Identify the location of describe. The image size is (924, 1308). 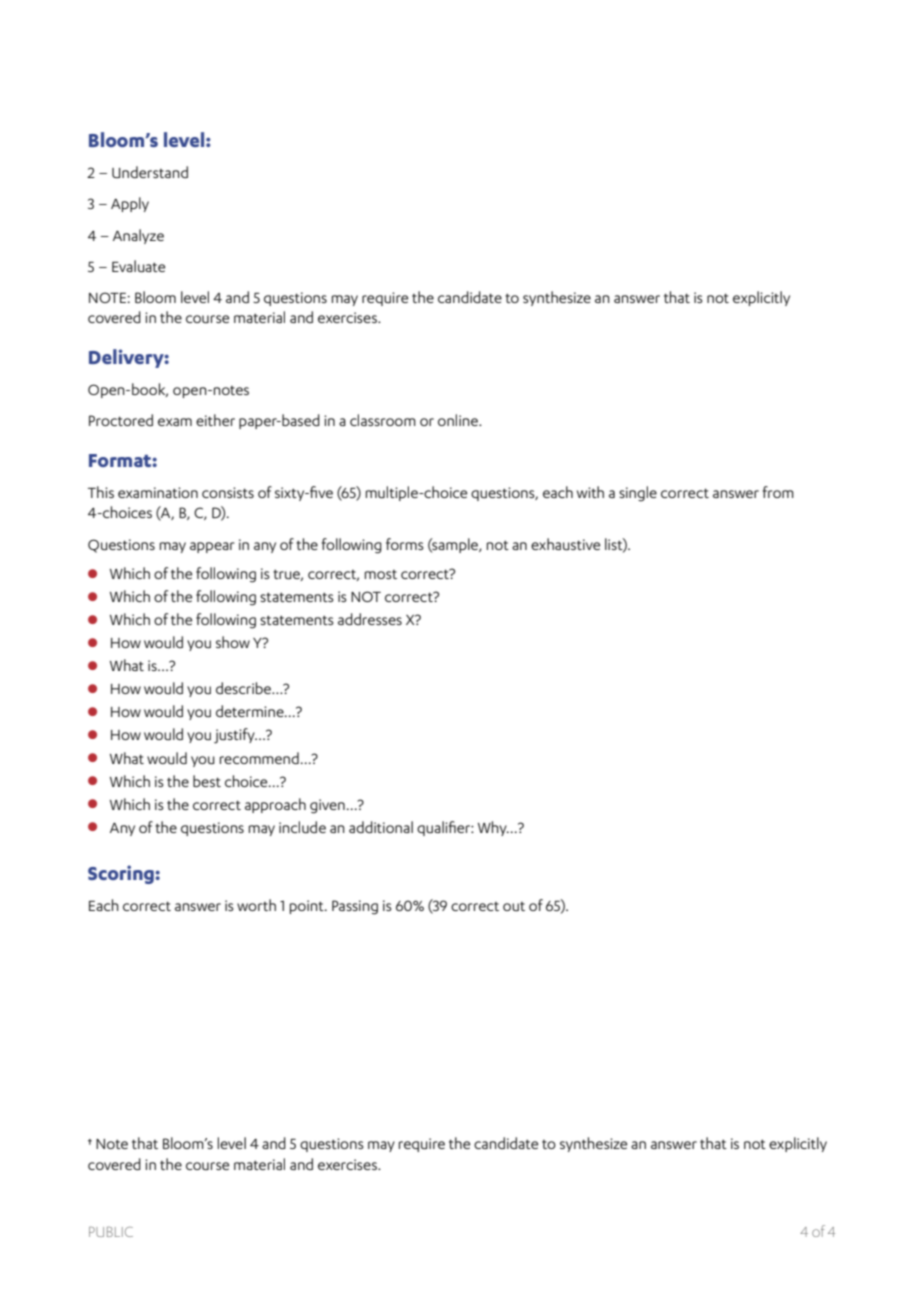
(244, 688).
